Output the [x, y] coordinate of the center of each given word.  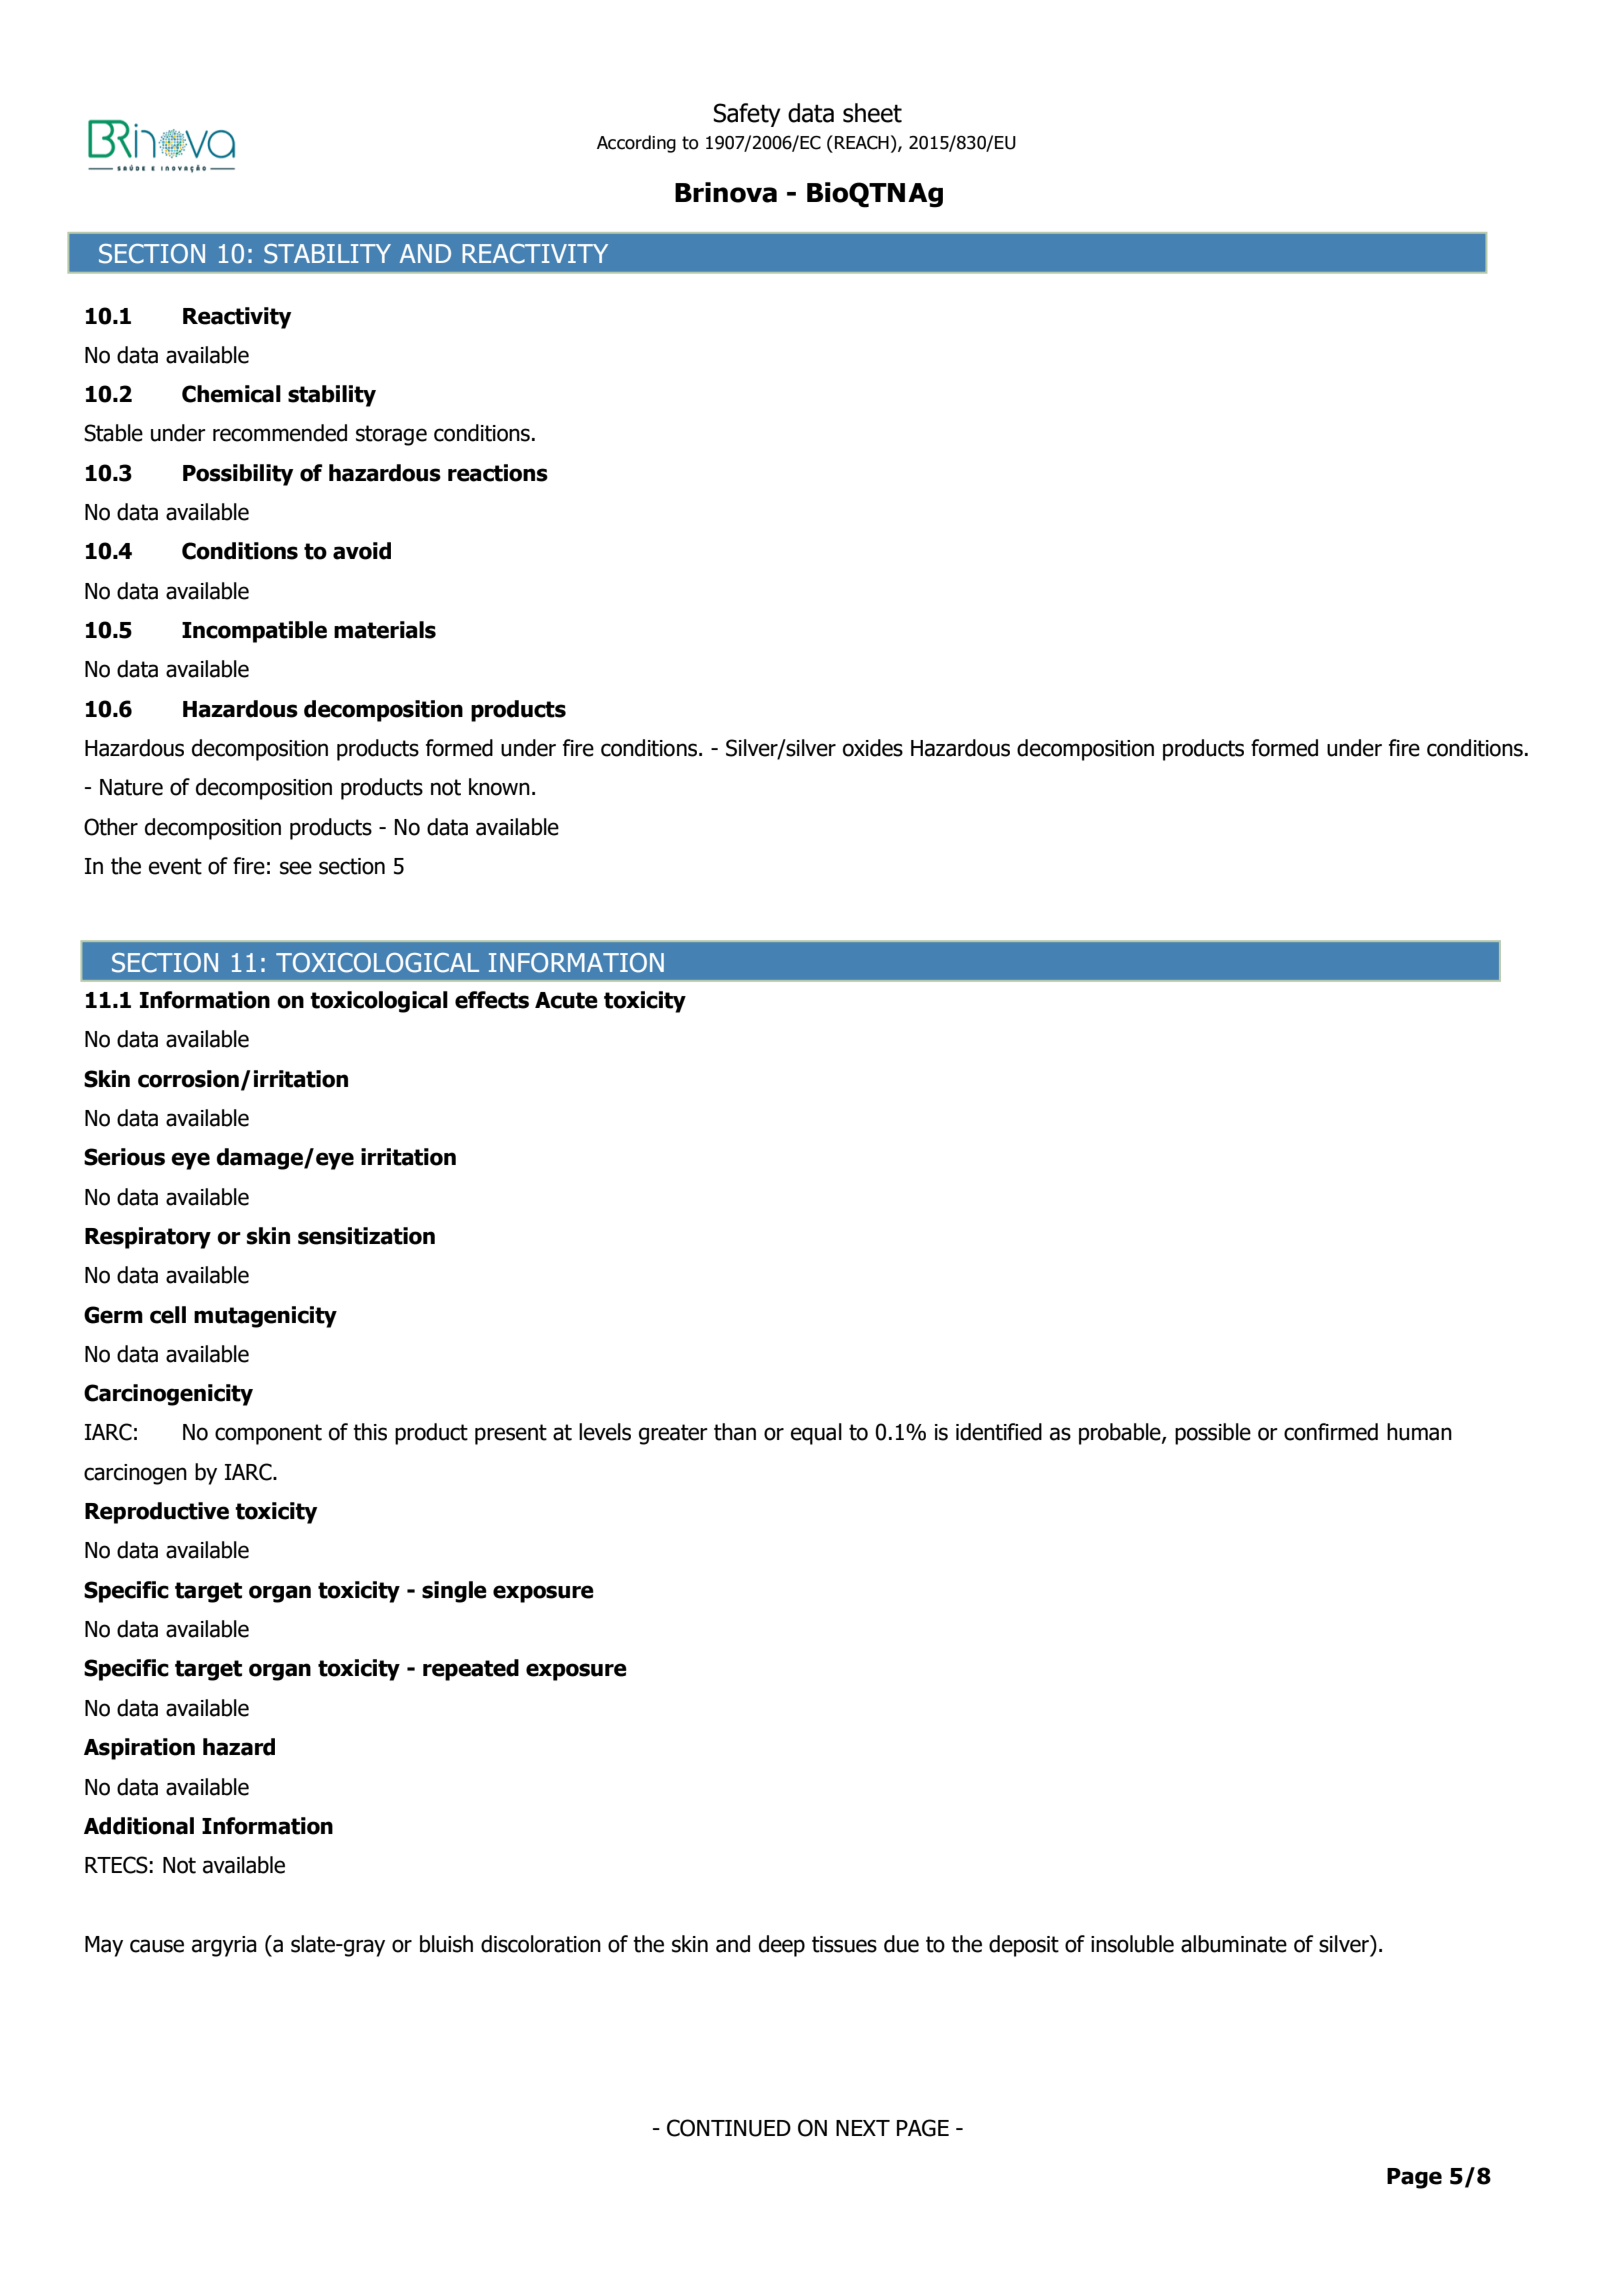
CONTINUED [729, 2128]
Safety [747, 115]
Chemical [231, 394]
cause [157, 1946]
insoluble [1132, 1944]
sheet [872, 113]
